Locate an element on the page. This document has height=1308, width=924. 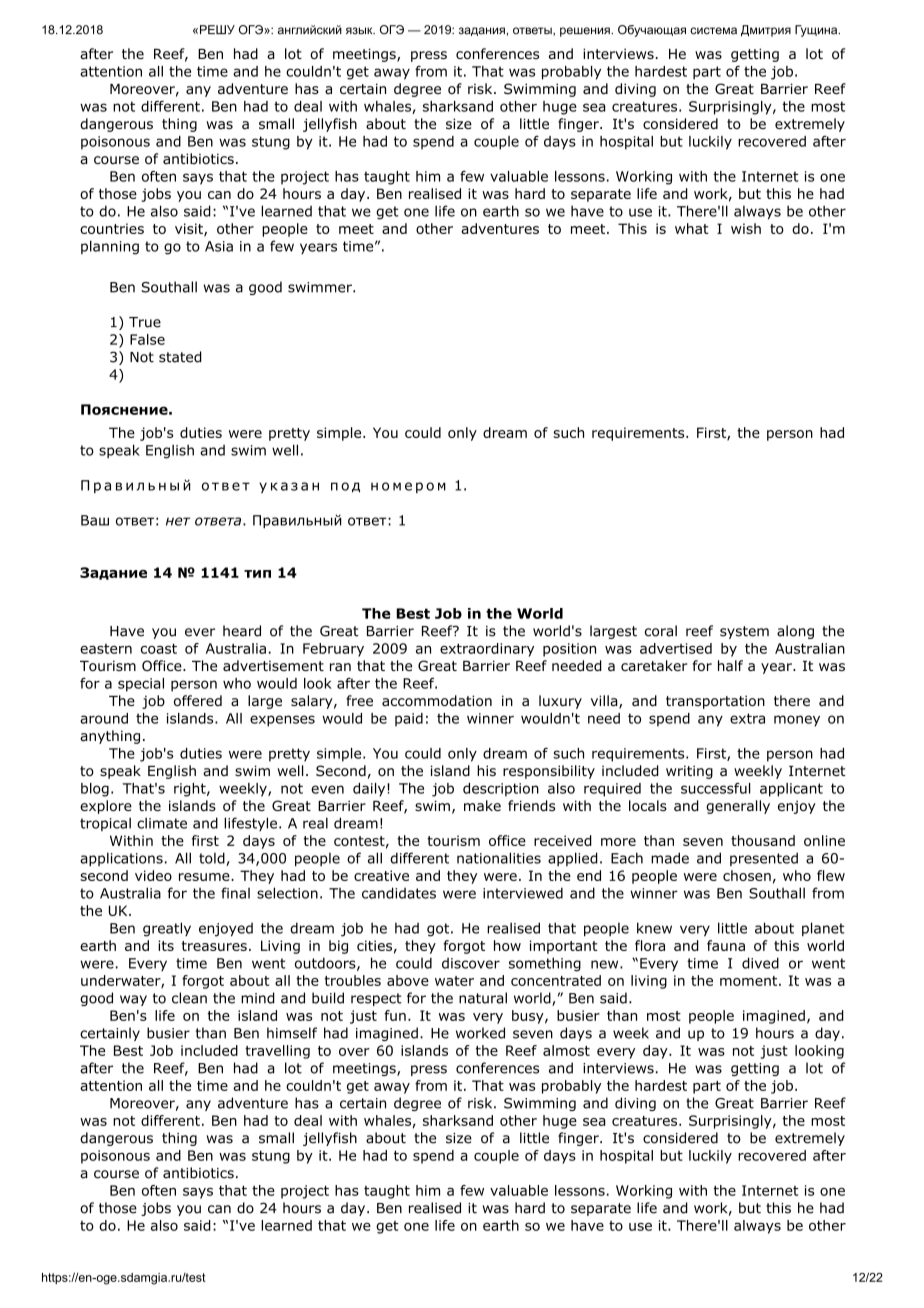
description is located at coordinates (501, 790).
